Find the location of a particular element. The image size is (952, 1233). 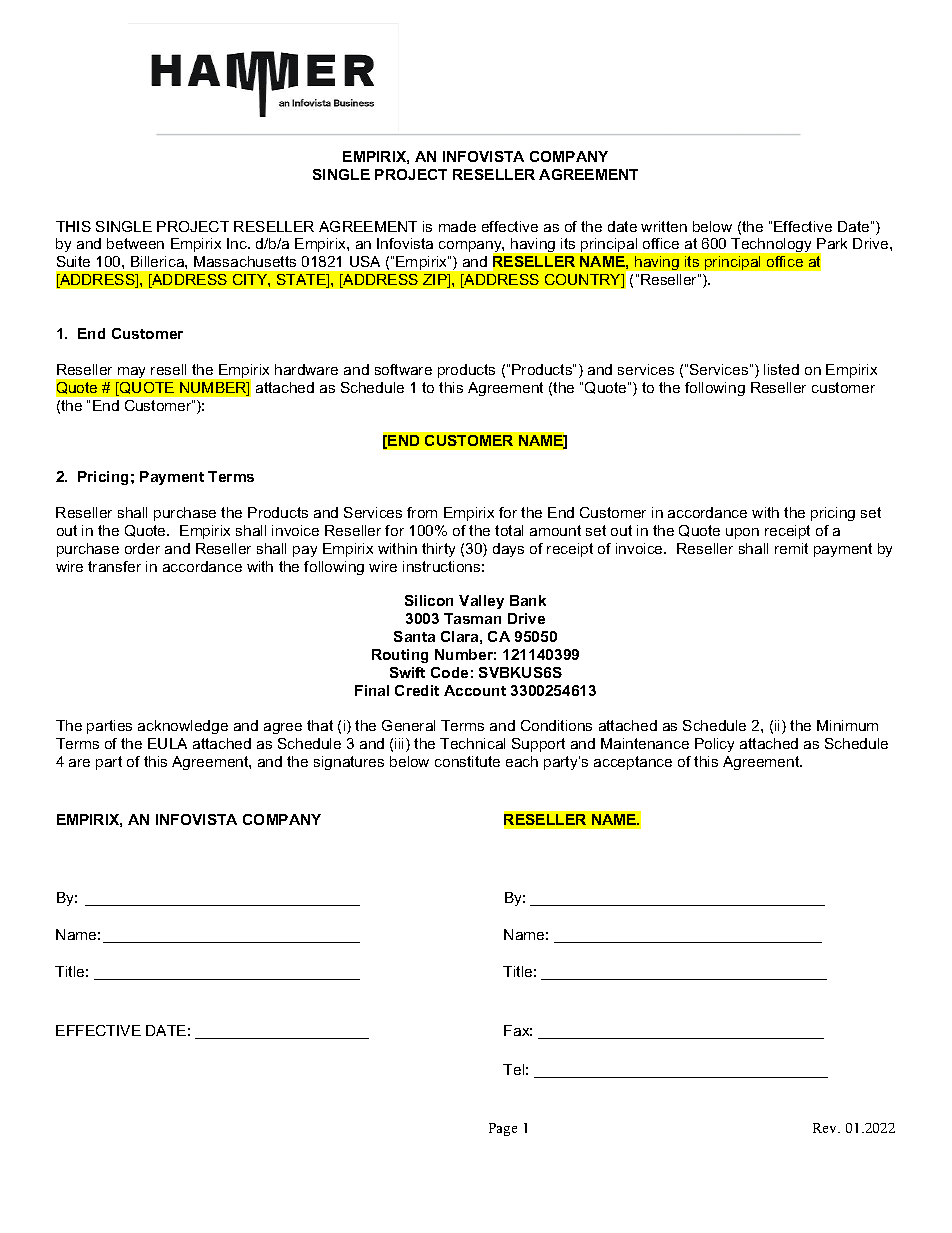

Park is located at coordinates (832, 243).
